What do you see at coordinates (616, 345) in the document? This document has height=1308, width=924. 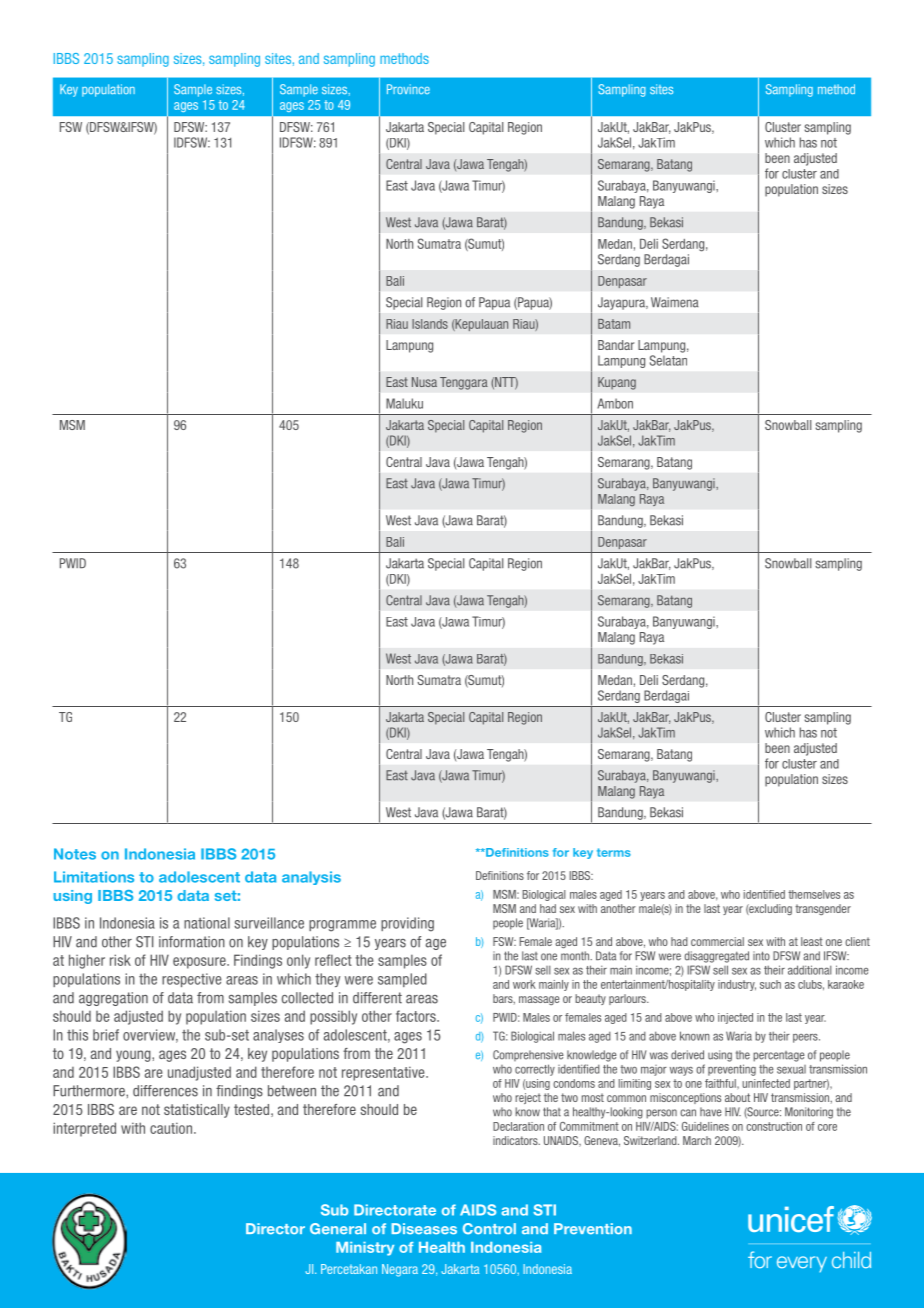 I see `Bandar` at bounding box center [616, 345].
